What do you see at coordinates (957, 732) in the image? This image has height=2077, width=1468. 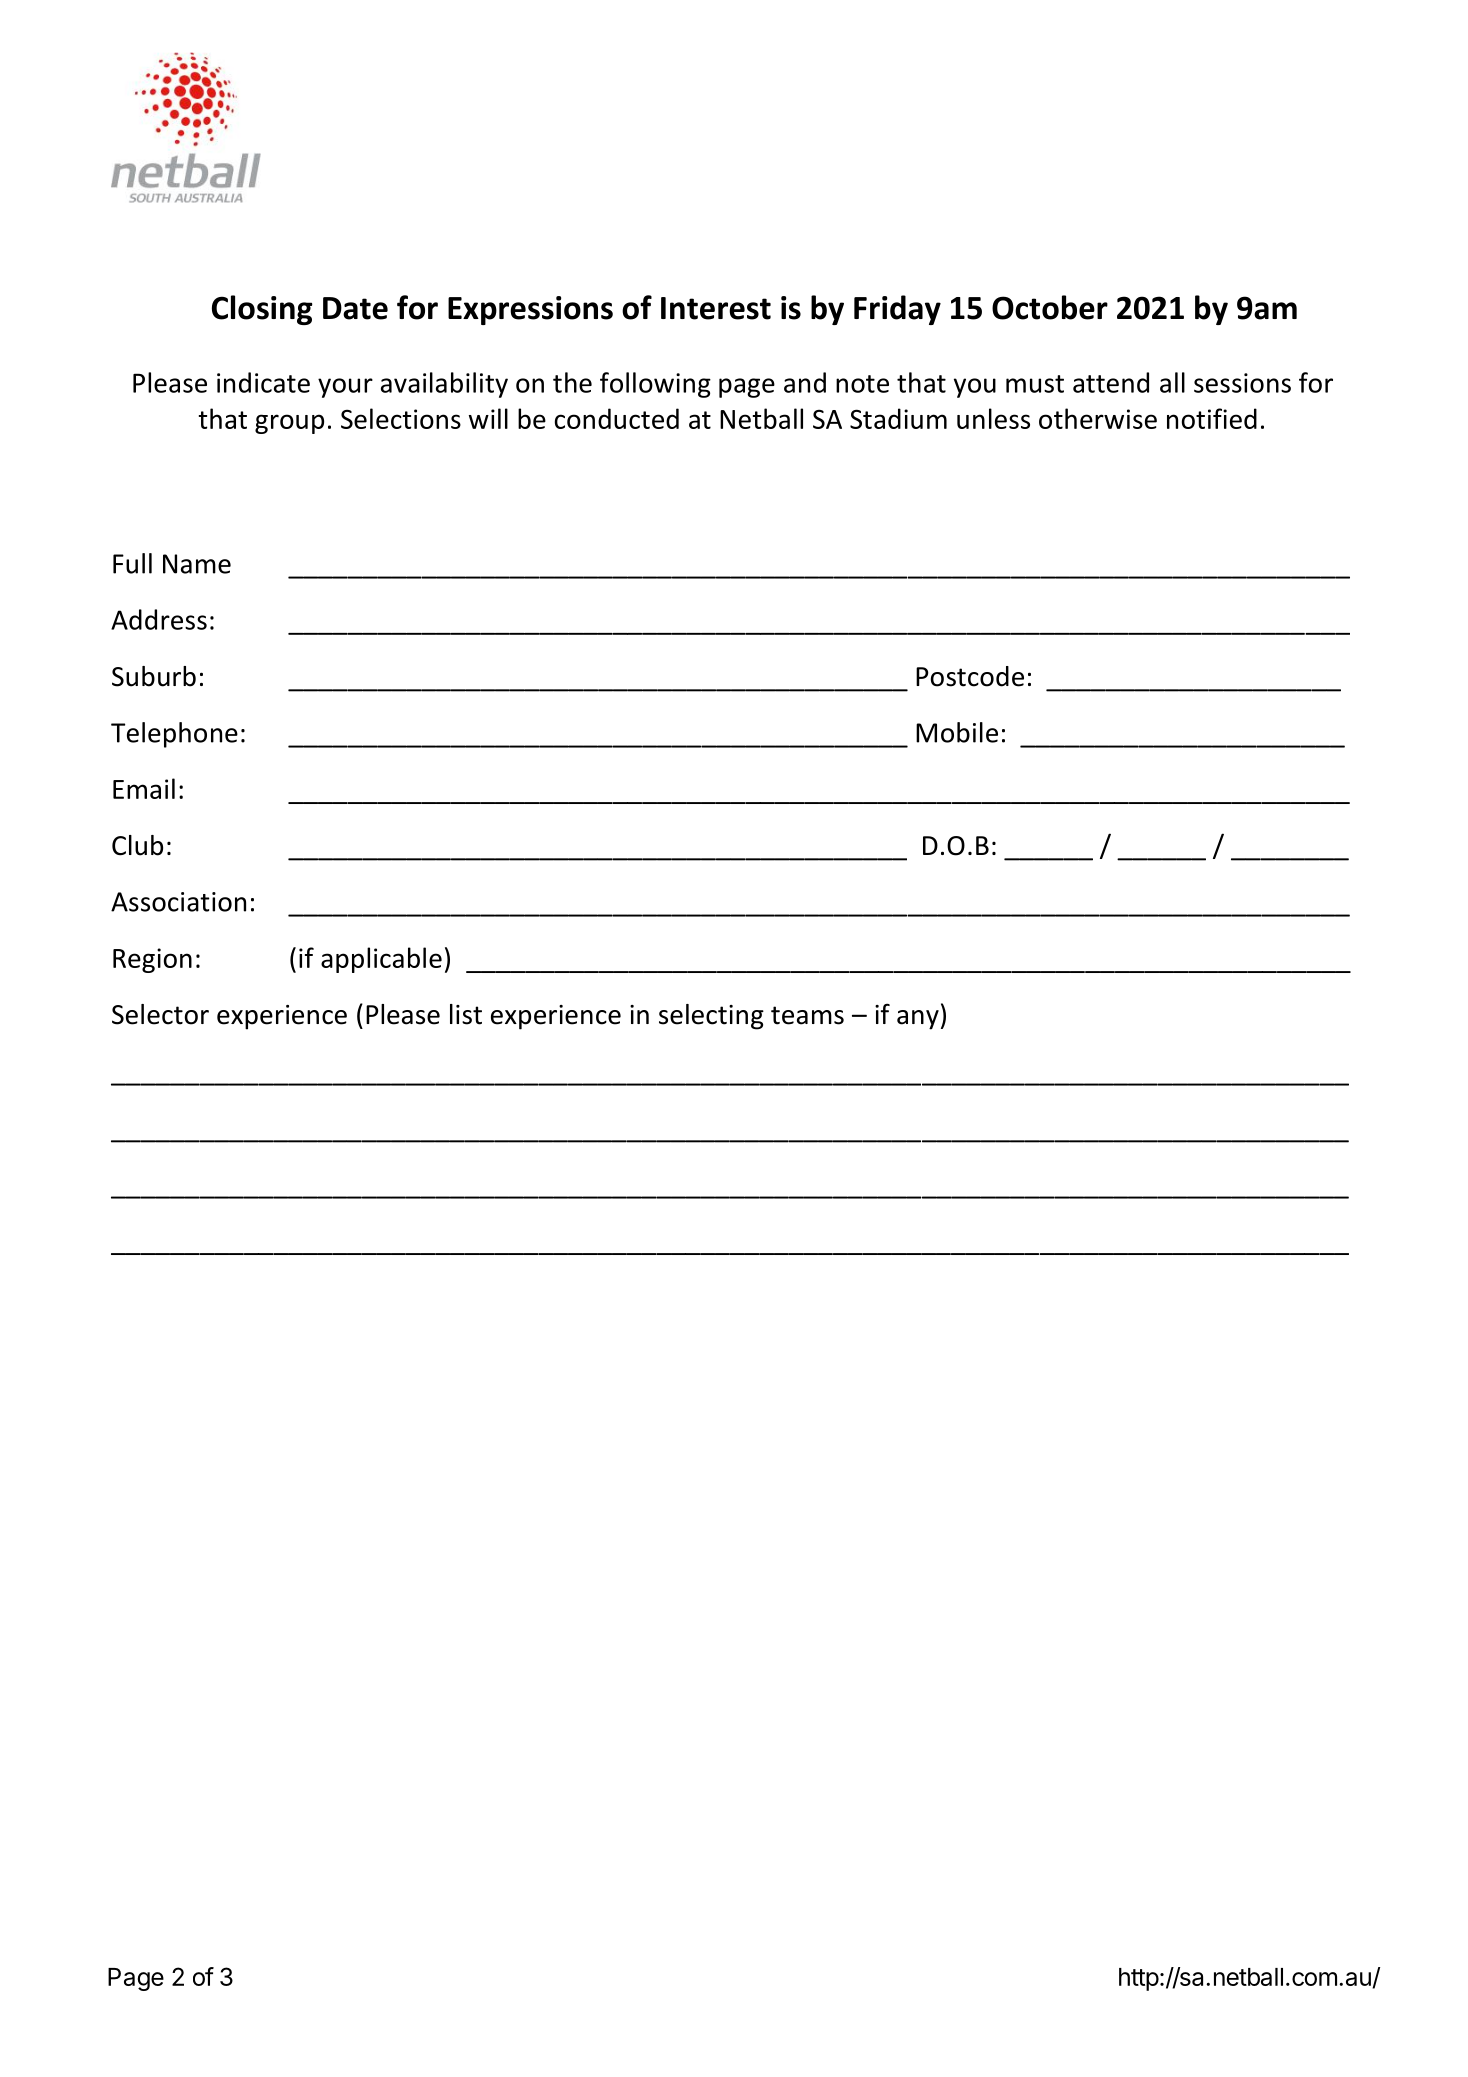 I see `Mobile` at bounding box center [957, 732].
